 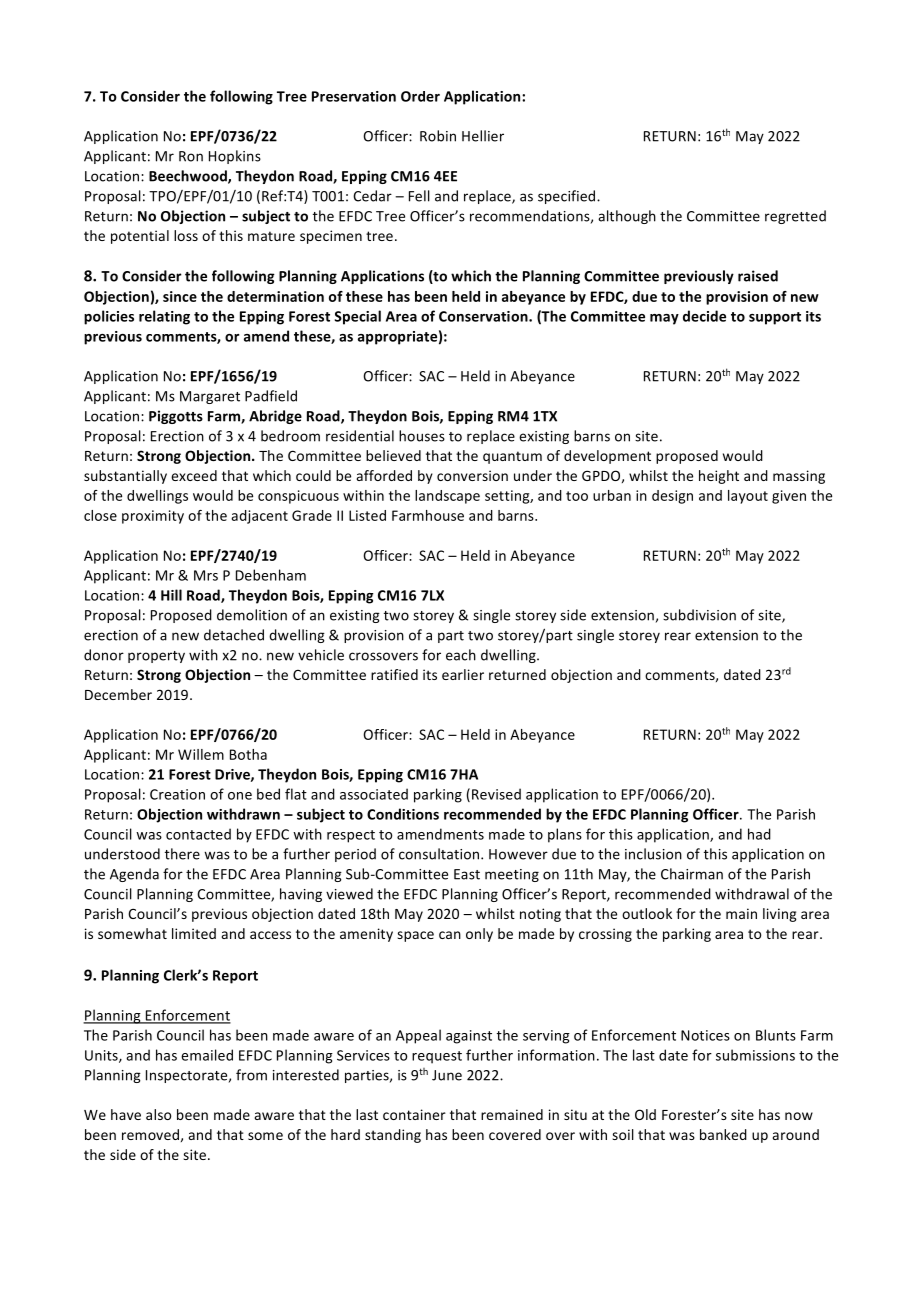 What do you see at coordinates (158, 1114) in the image?
I see `also` at bounding box center [158, 1114].
